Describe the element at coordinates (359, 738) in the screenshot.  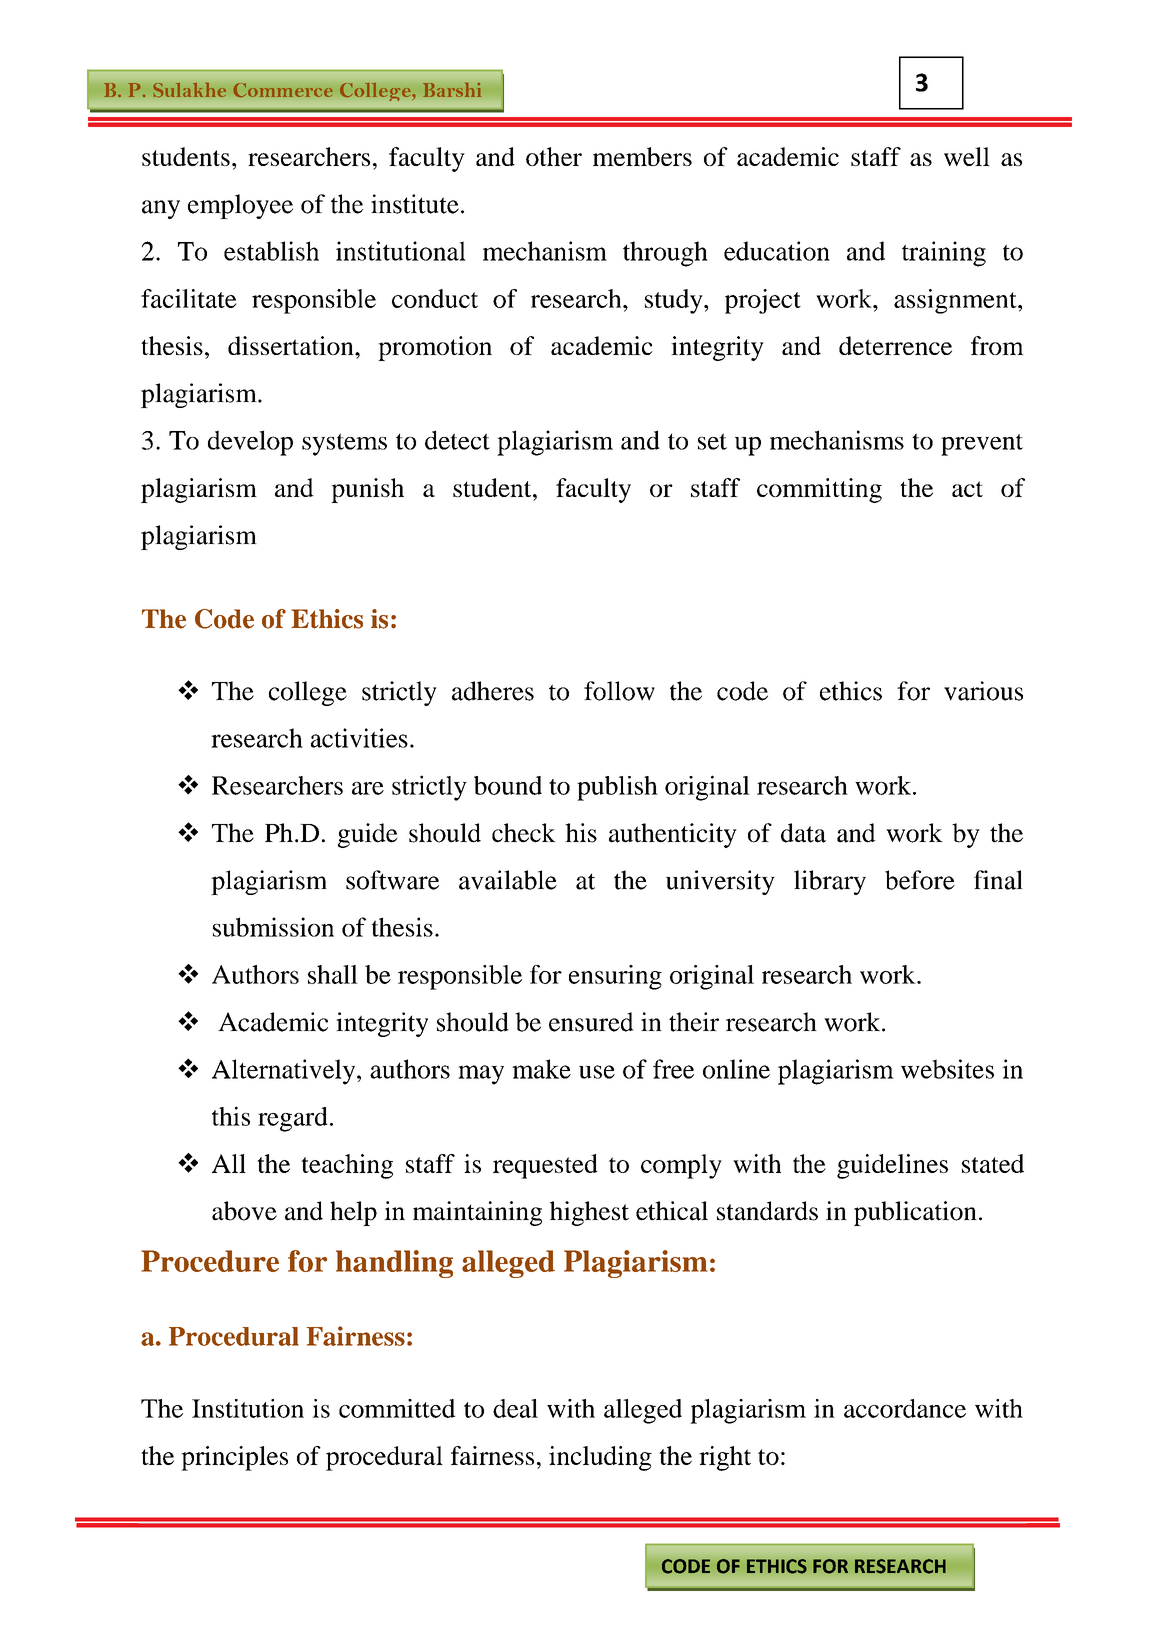
I see `activities` at that location.
